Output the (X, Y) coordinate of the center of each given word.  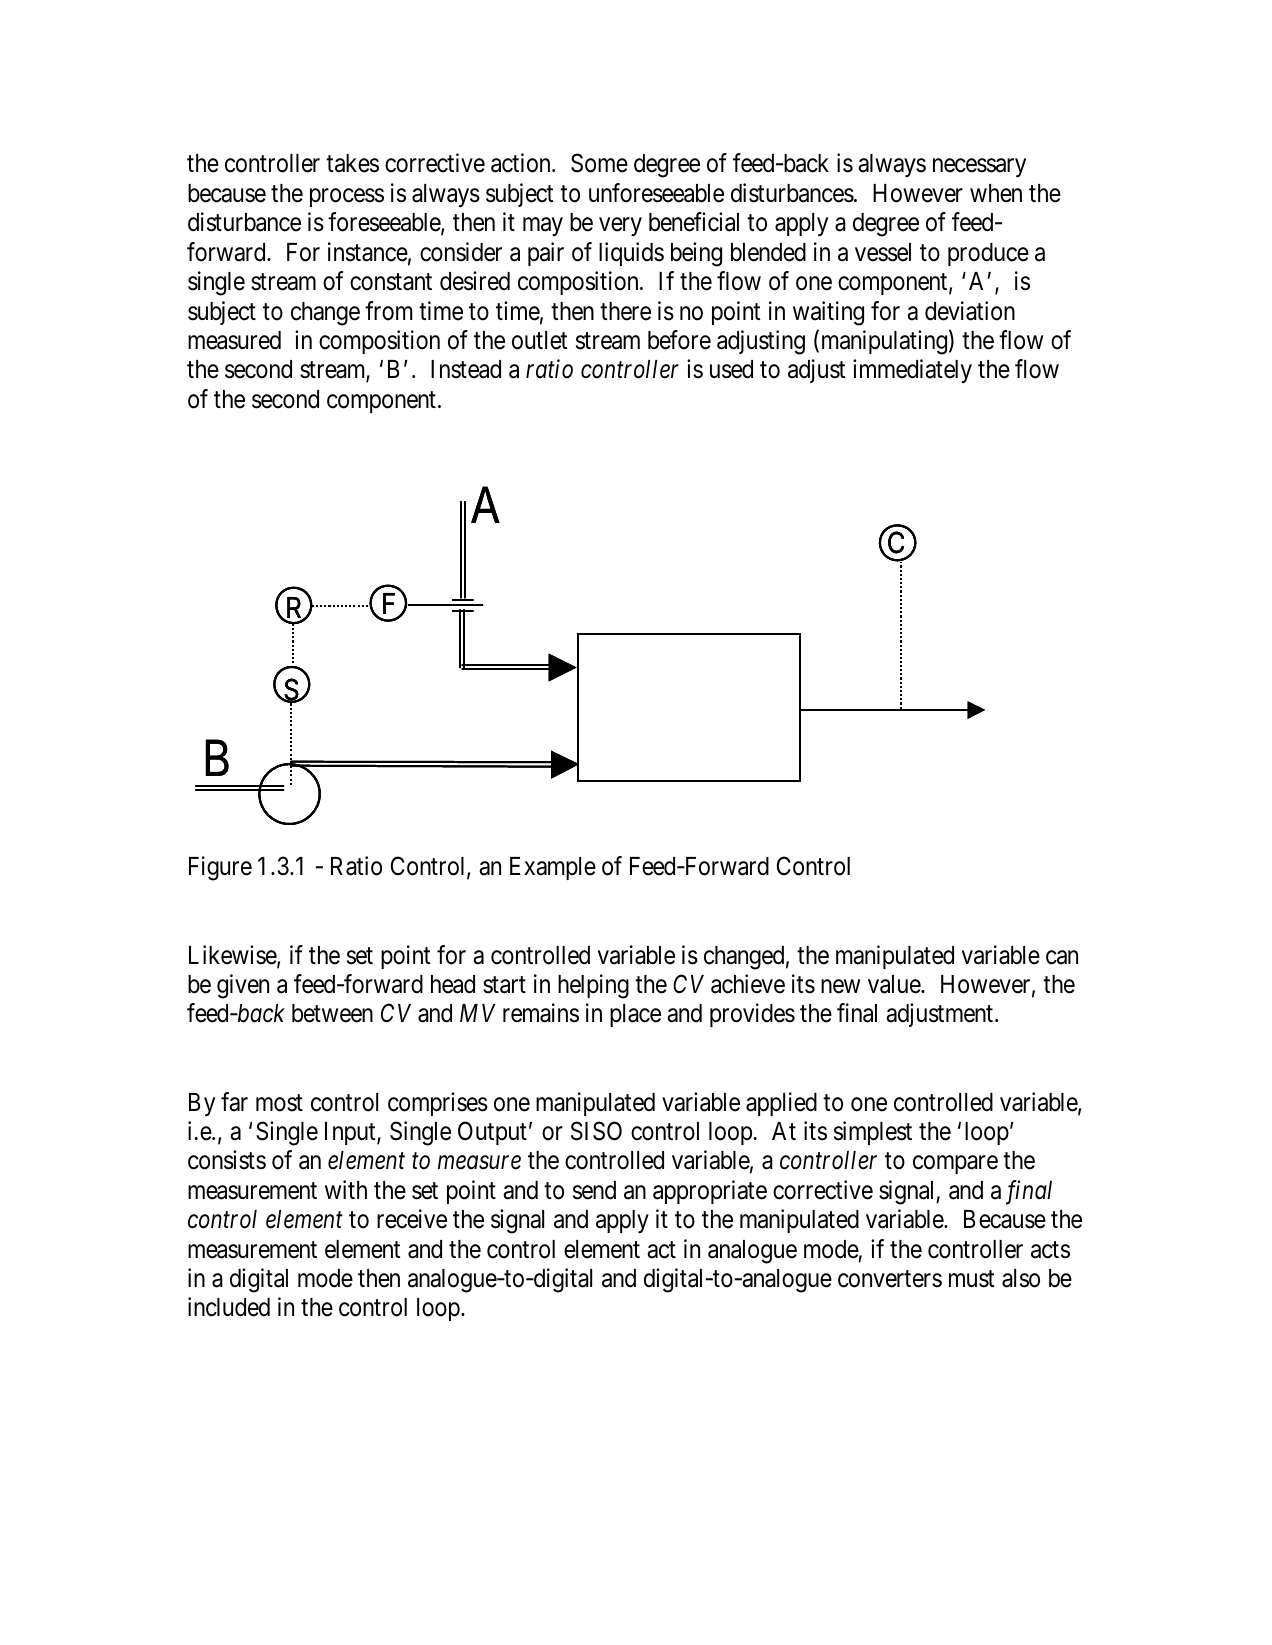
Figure (220, 868)
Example (553, 868)
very (620, 227)
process (347, 197)
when (996, 193)
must (971, 1279)
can (1062, 957)
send (594, 1190)
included (229, 1307)
